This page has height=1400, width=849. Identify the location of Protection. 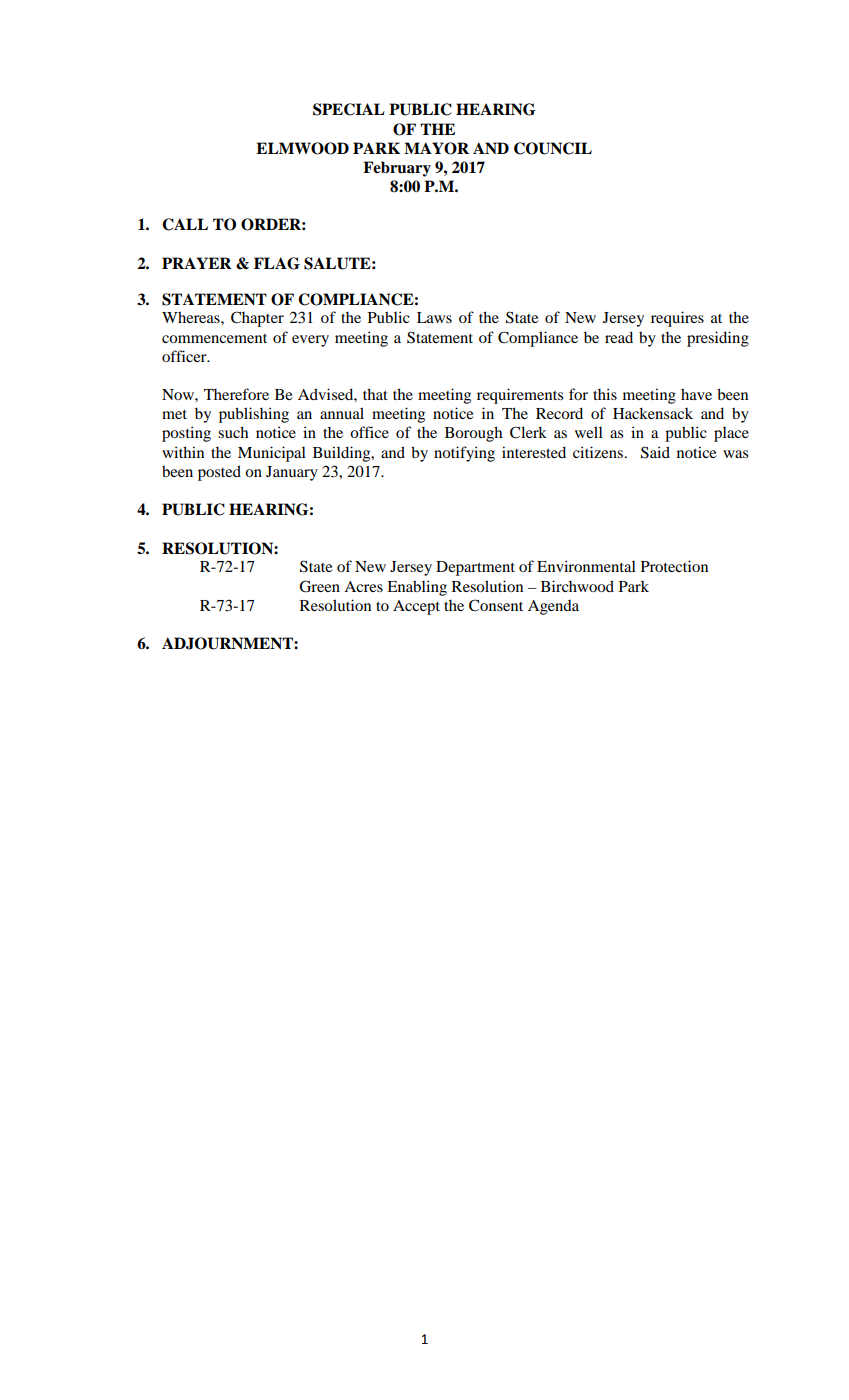
(674, 566).
